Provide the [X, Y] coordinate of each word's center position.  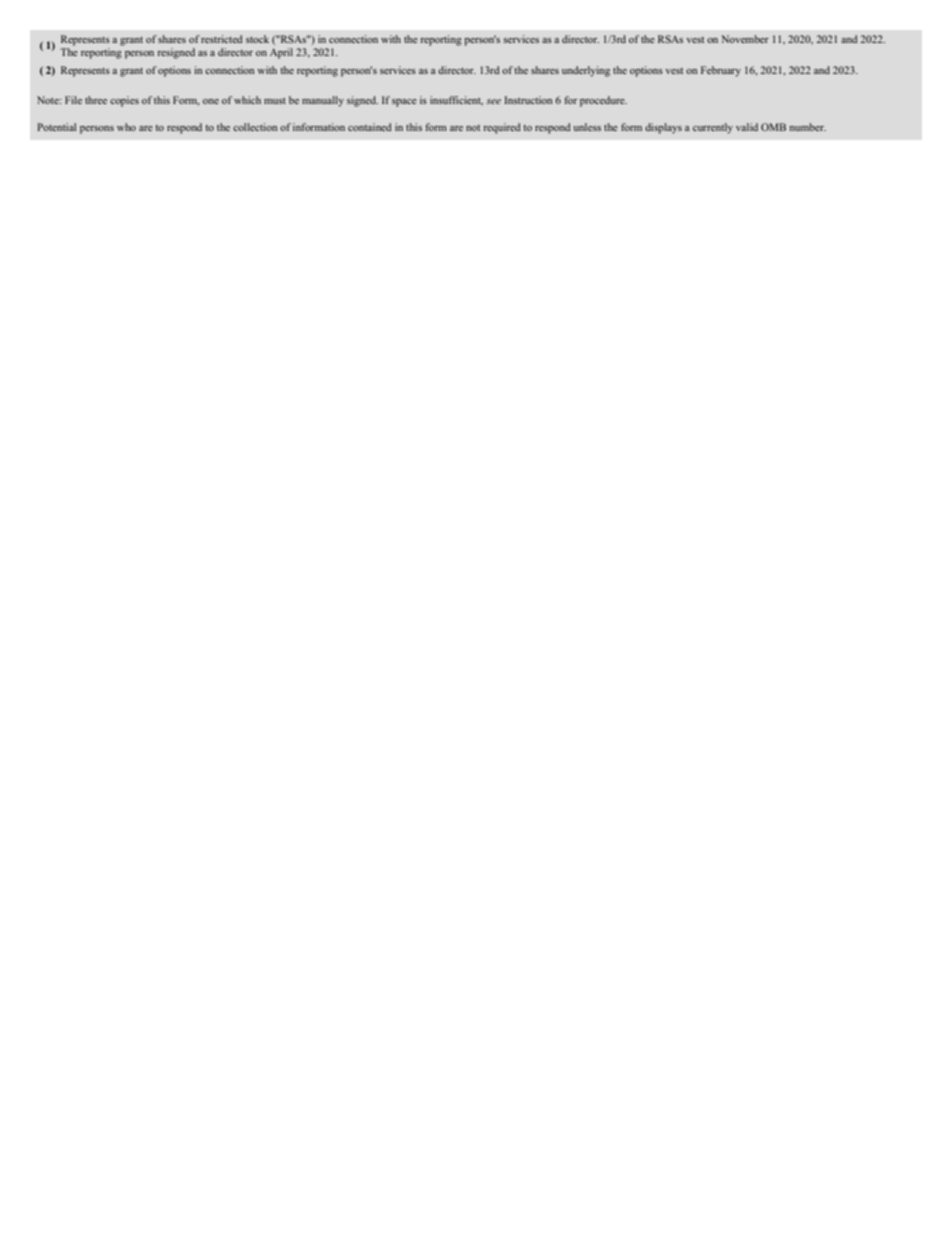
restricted [222, 39]
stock [257, 39]
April [281, 53]
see [493, 101]
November [745, 39]
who [126, 127]
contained [370, 127]
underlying [586, 71]
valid [747, 127]
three [96, 100]
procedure [603, 101]
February [721, 71]
